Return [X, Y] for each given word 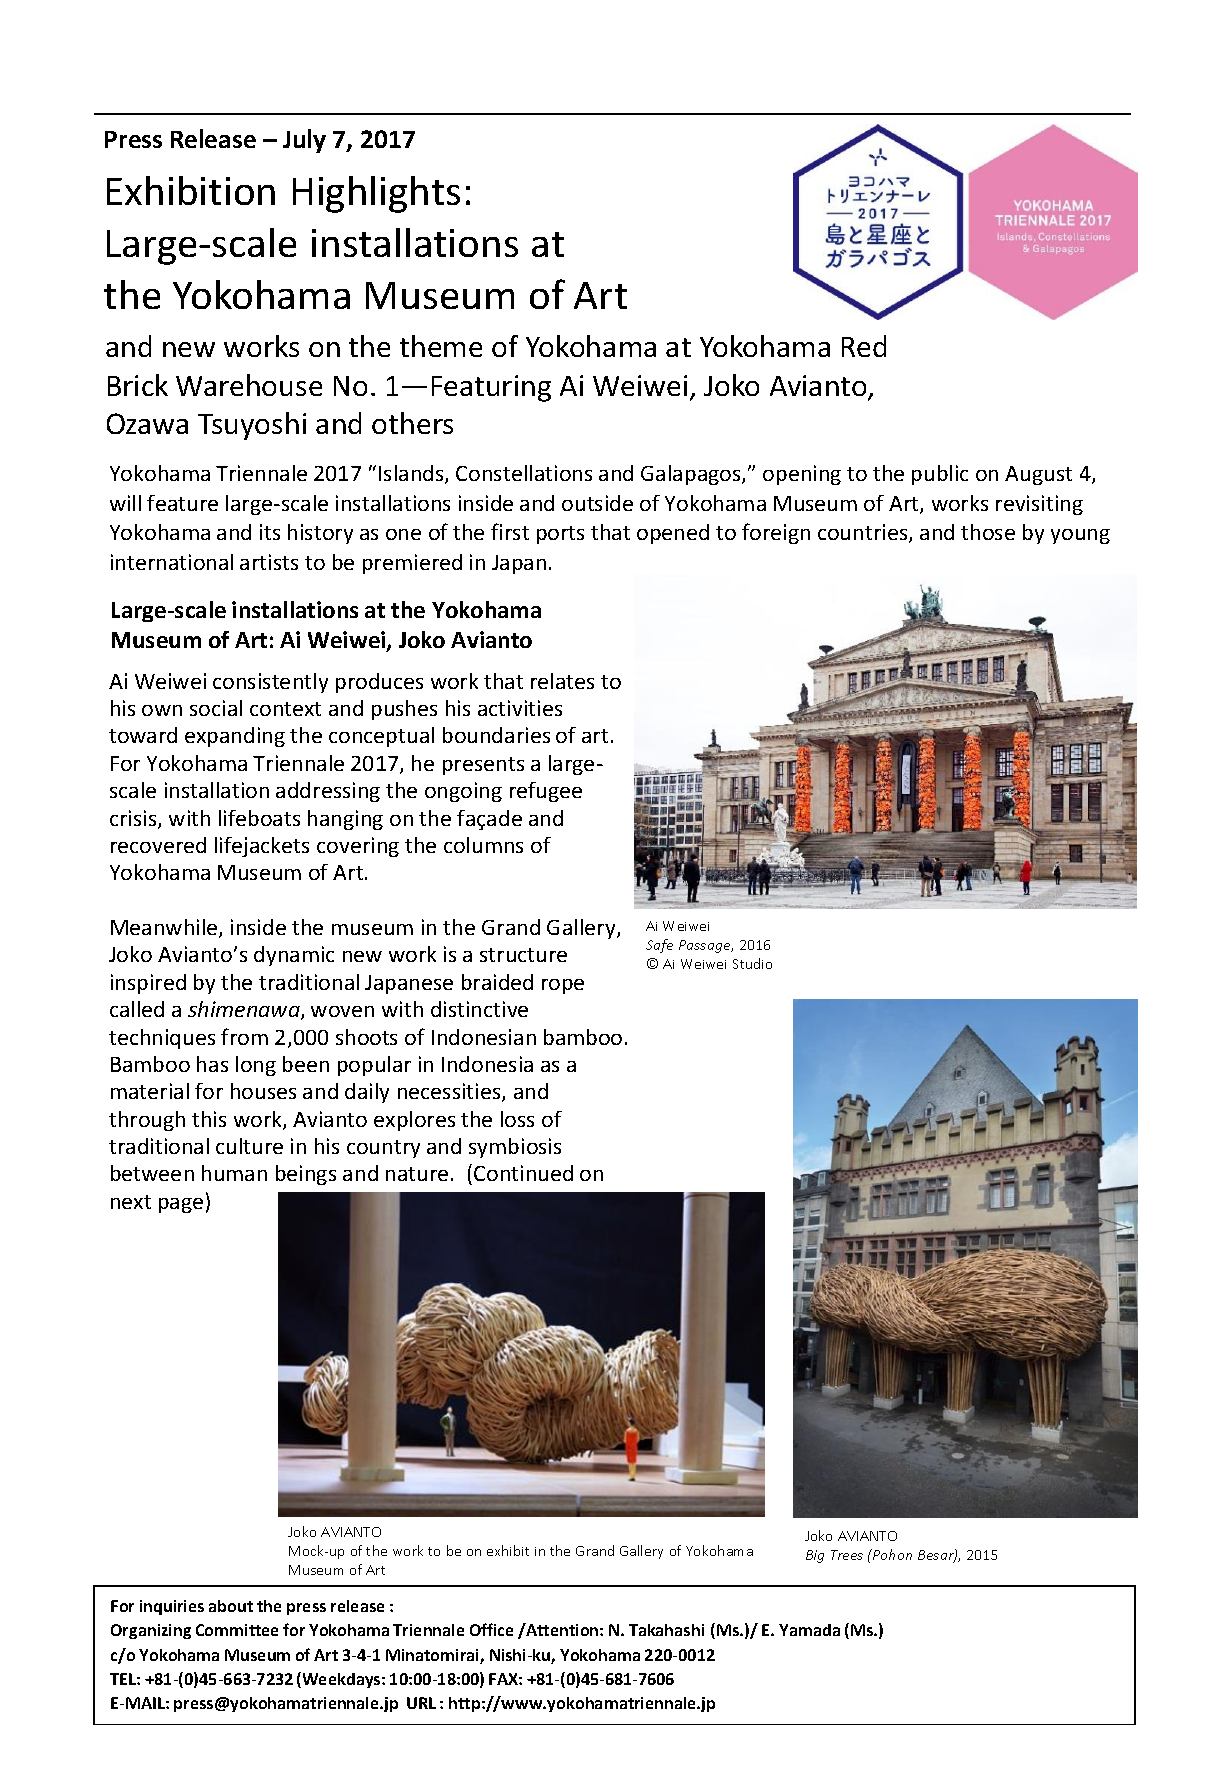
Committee [237, 1630]
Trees [847, 1555]
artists [269, 562]
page [181, 1205]
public [940, 475]
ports [560, 535]
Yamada [809, 1630]
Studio [752, 963]
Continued [523, 1173]
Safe [659, 946]
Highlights [376, 194]
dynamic [294, 956]
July [304, 141]
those [988, 532]
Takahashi [666, 1630]
